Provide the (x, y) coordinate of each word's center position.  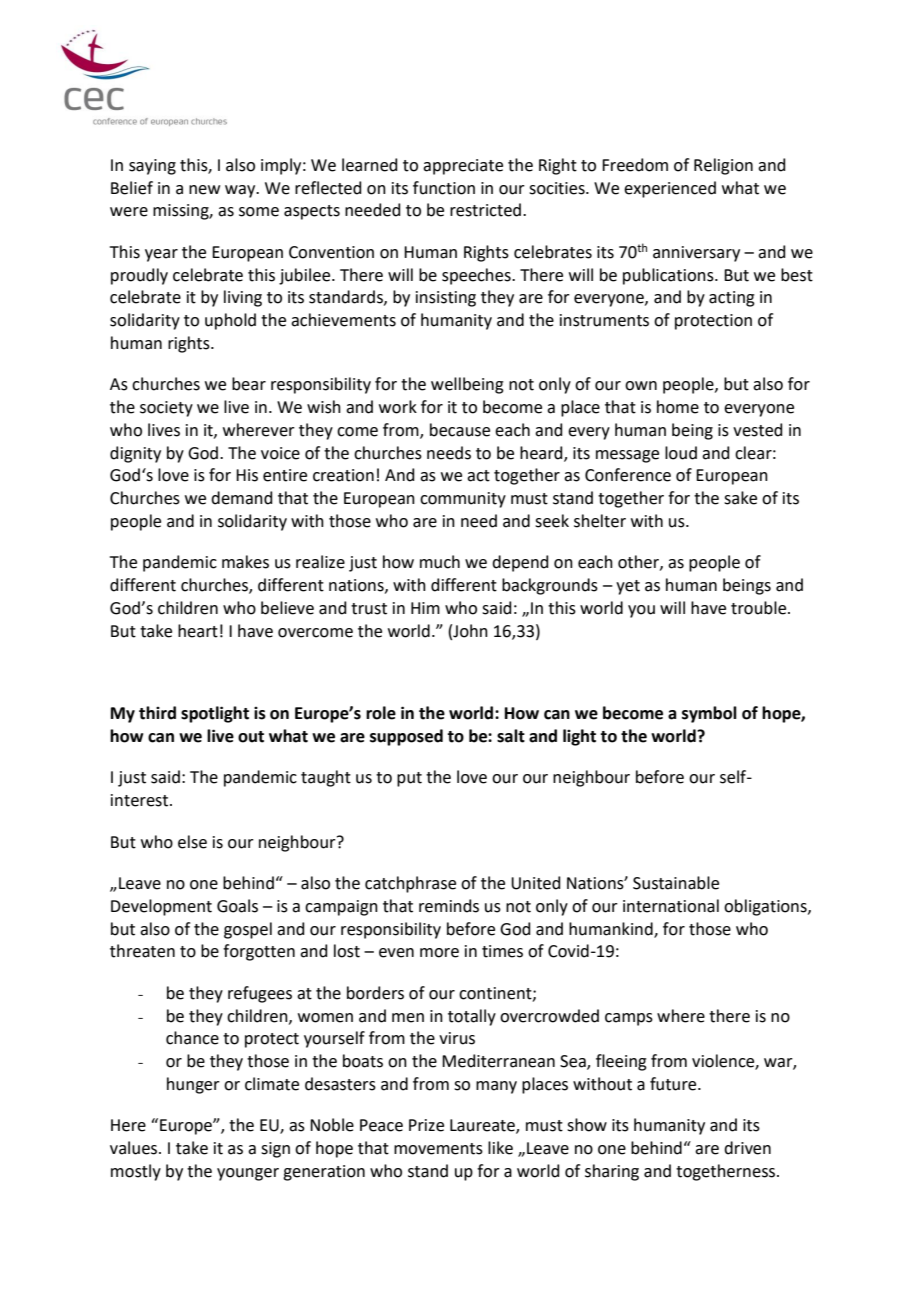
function (444, 188)
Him (425, 608)
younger (248, 1174)
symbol (709, 714)
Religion (723, 166)
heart (198, 631)
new (204, 190)
